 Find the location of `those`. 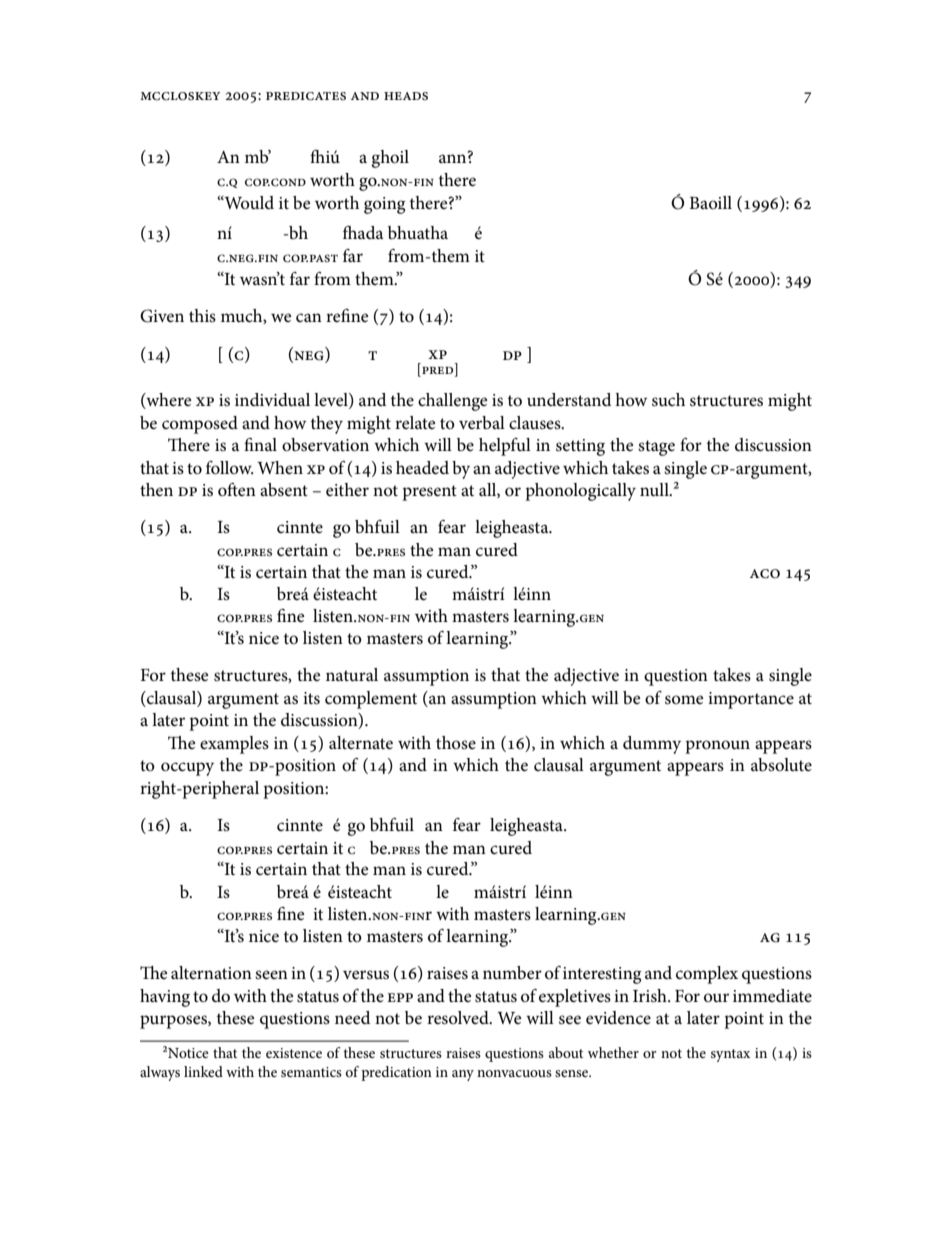

those is located at coordinates (456, 742).
